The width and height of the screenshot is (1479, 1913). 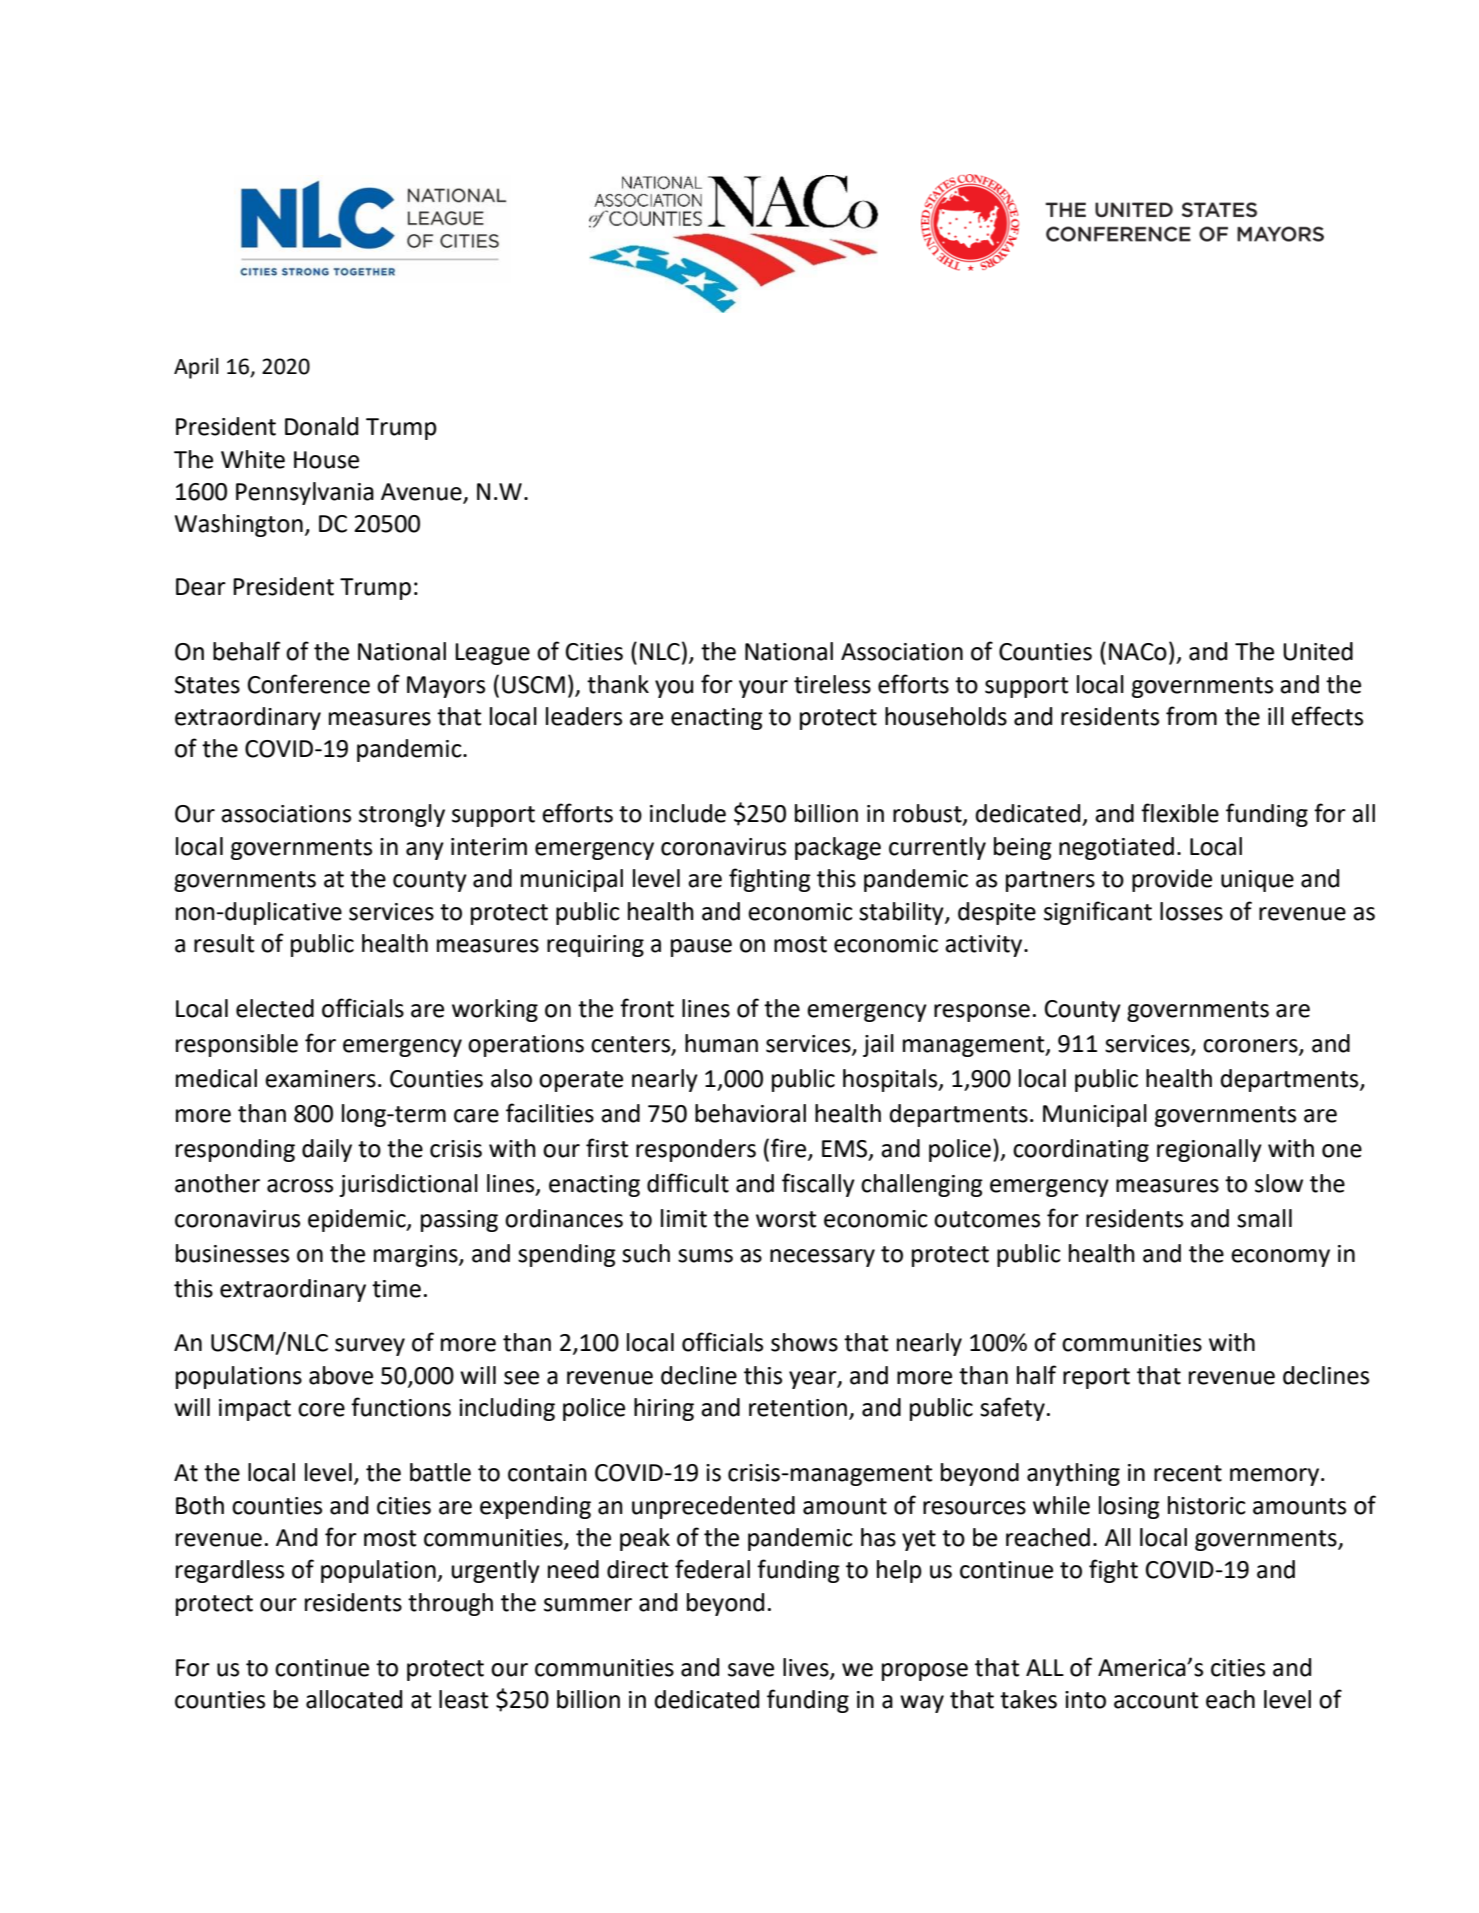 I want to click on United, so click(x=1318, y=651).
